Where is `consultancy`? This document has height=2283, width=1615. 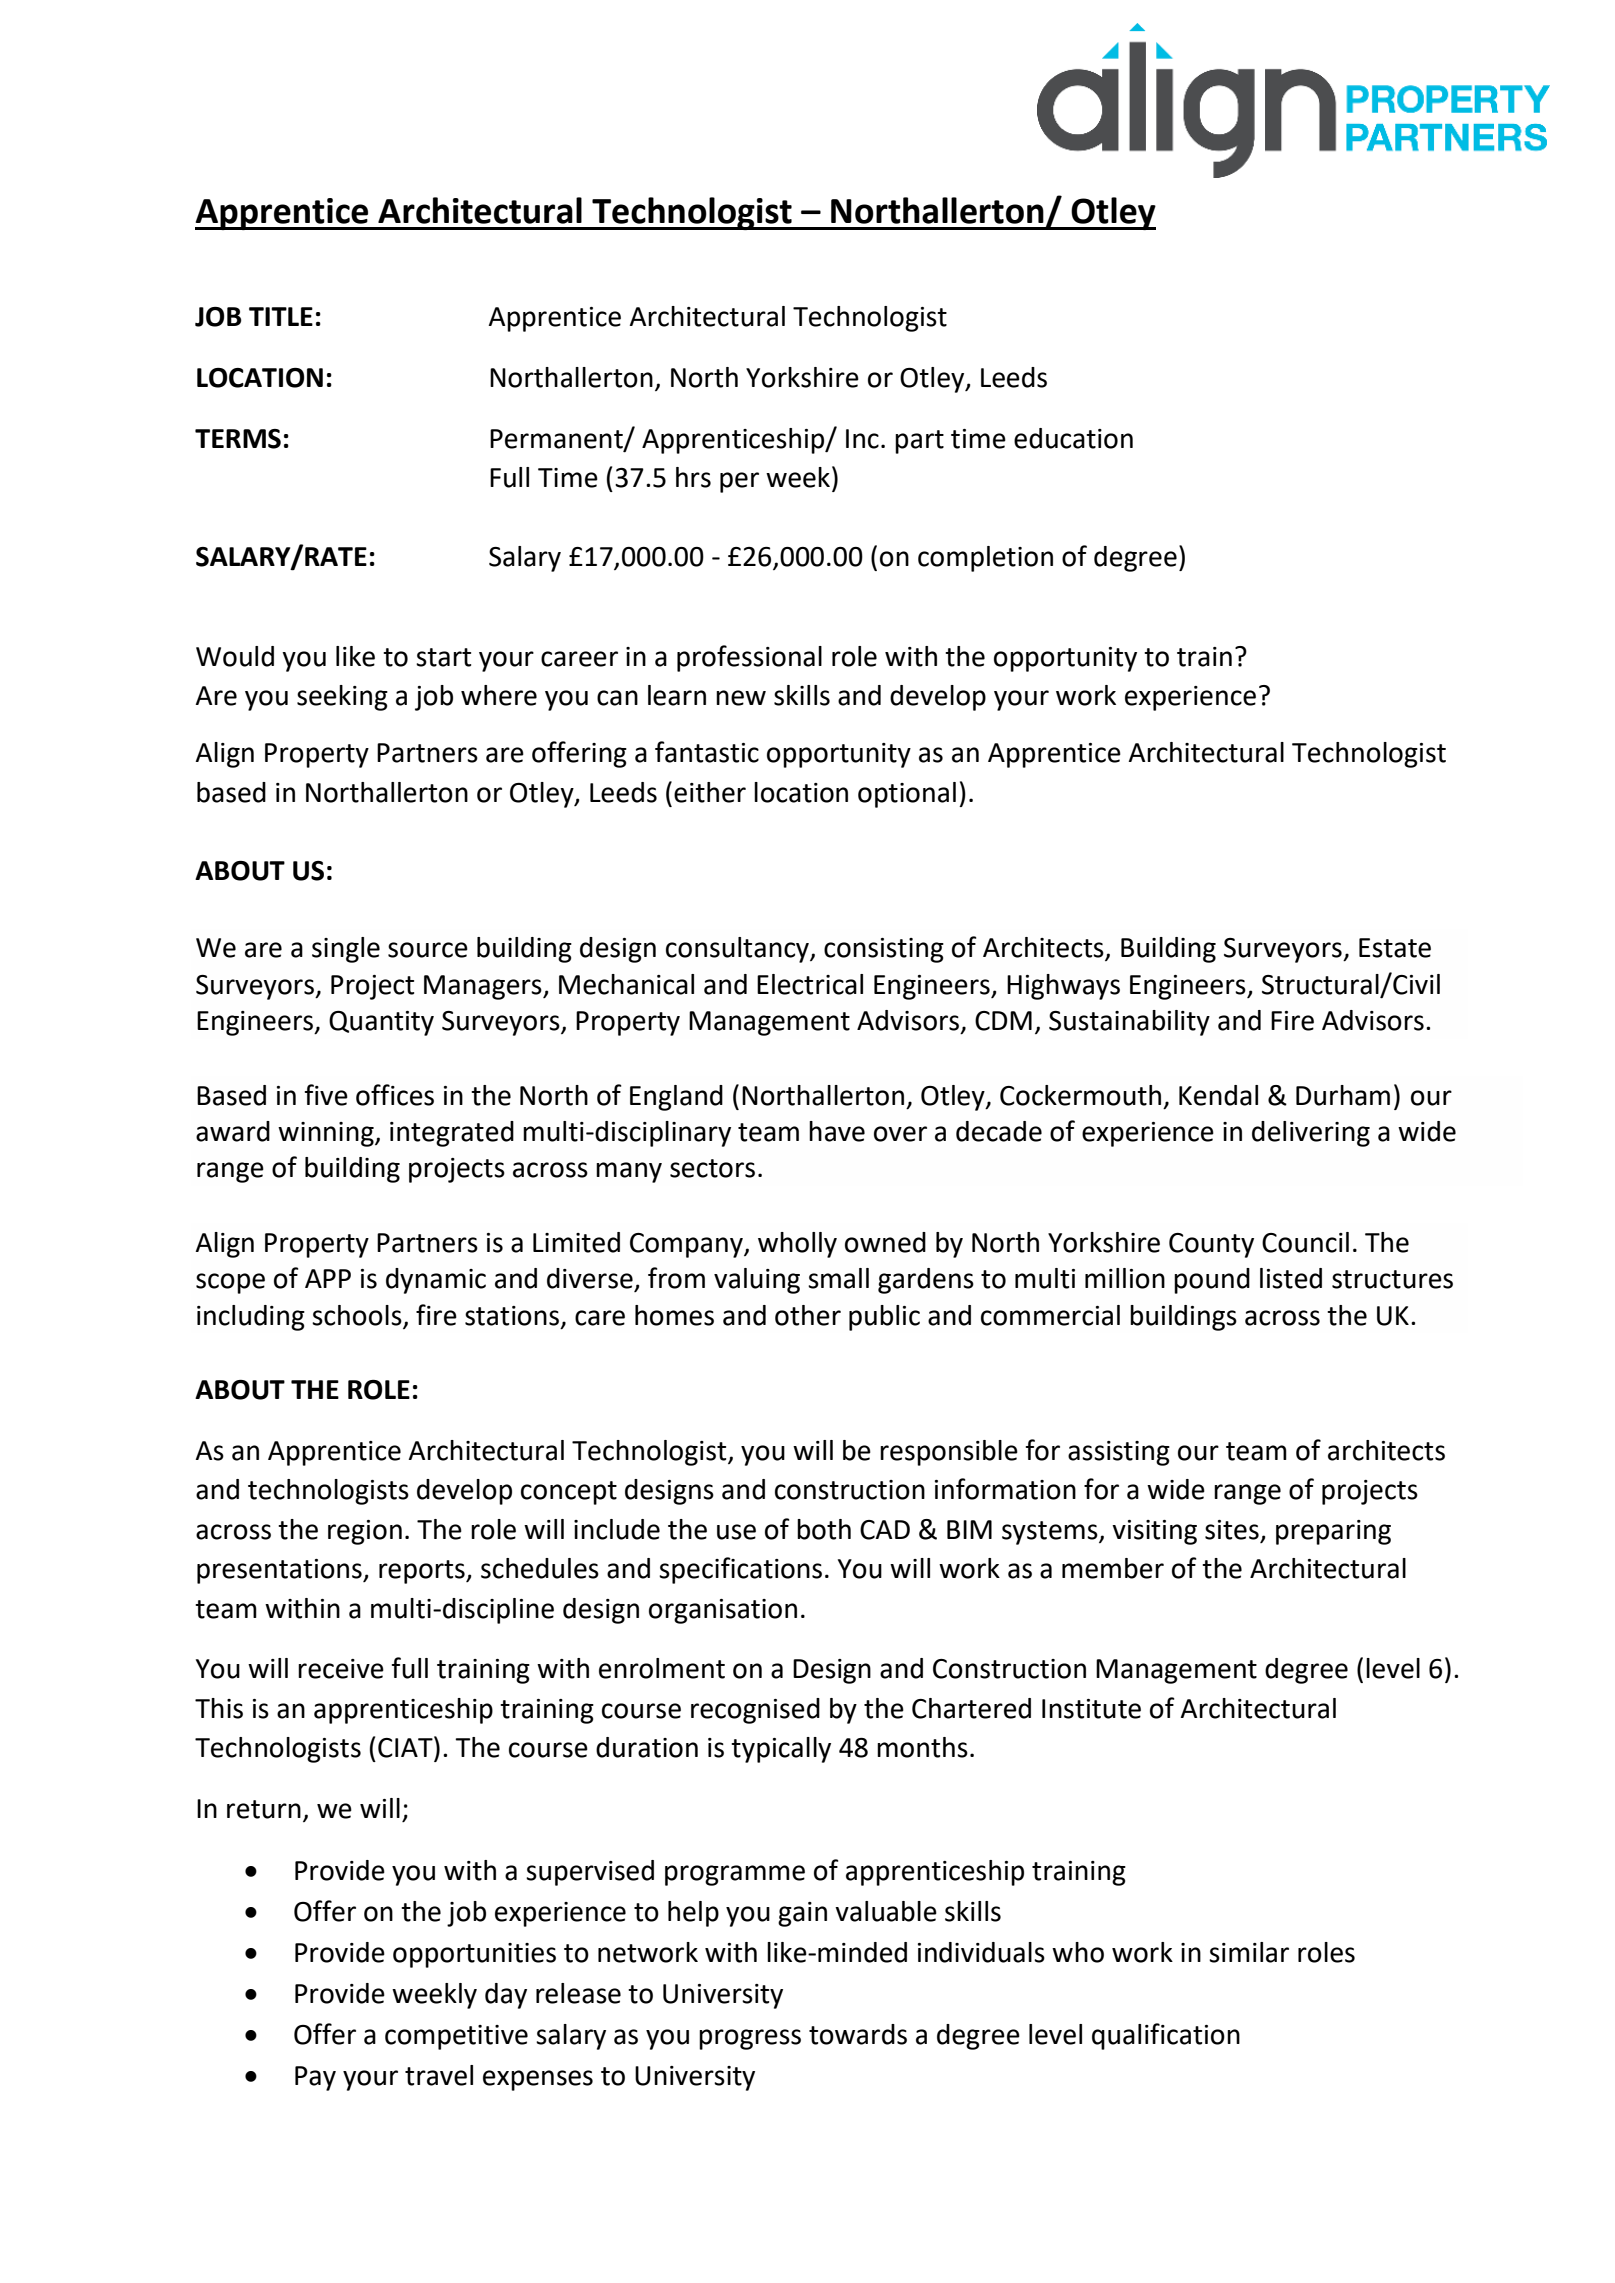 consultancy is located at coordinates (738, 950).
